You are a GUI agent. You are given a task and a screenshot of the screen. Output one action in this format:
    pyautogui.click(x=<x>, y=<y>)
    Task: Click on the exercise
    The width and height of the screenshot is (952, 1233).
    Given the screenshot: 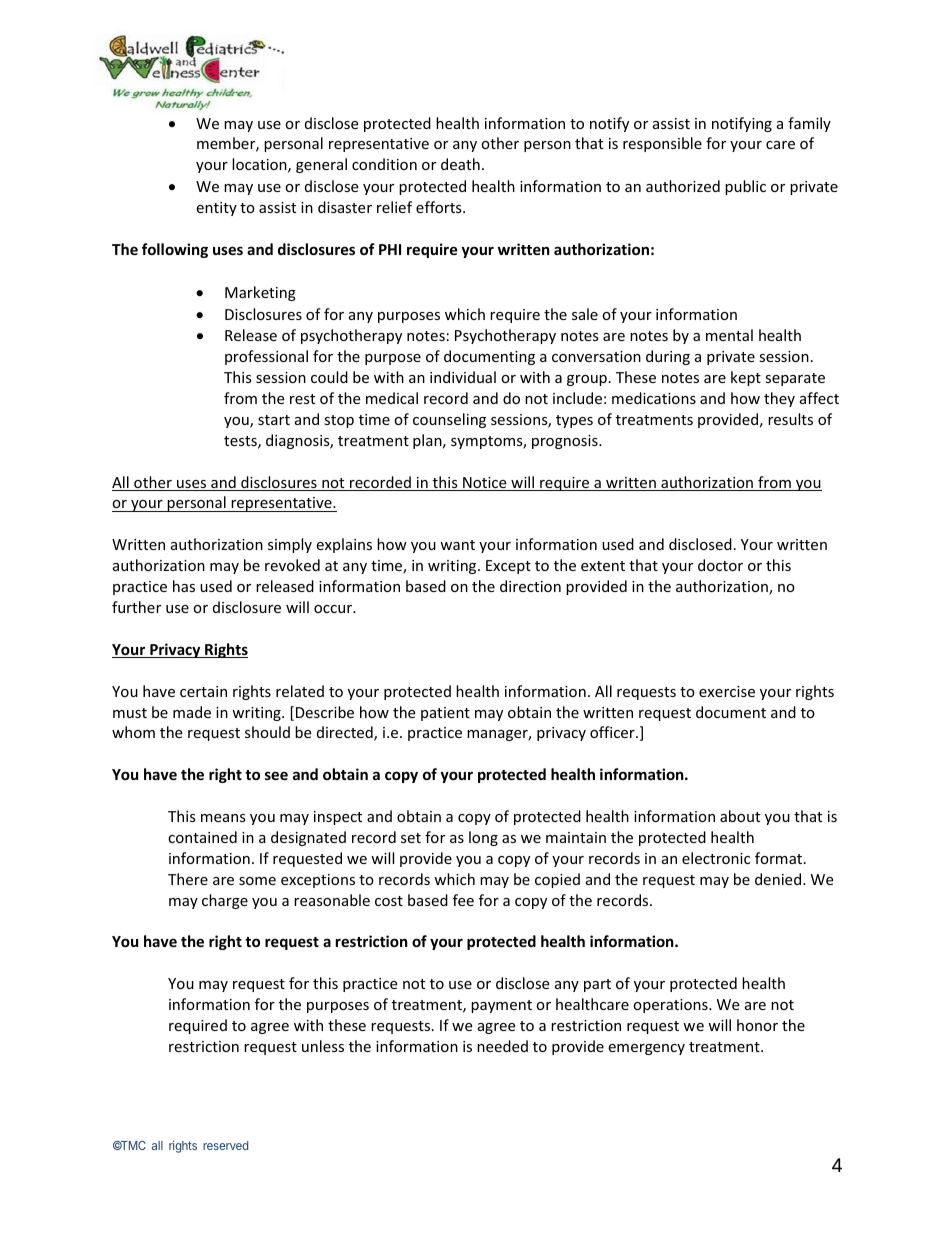 What is the action you would take?
    pyautogui.click(x=727, y=691)
